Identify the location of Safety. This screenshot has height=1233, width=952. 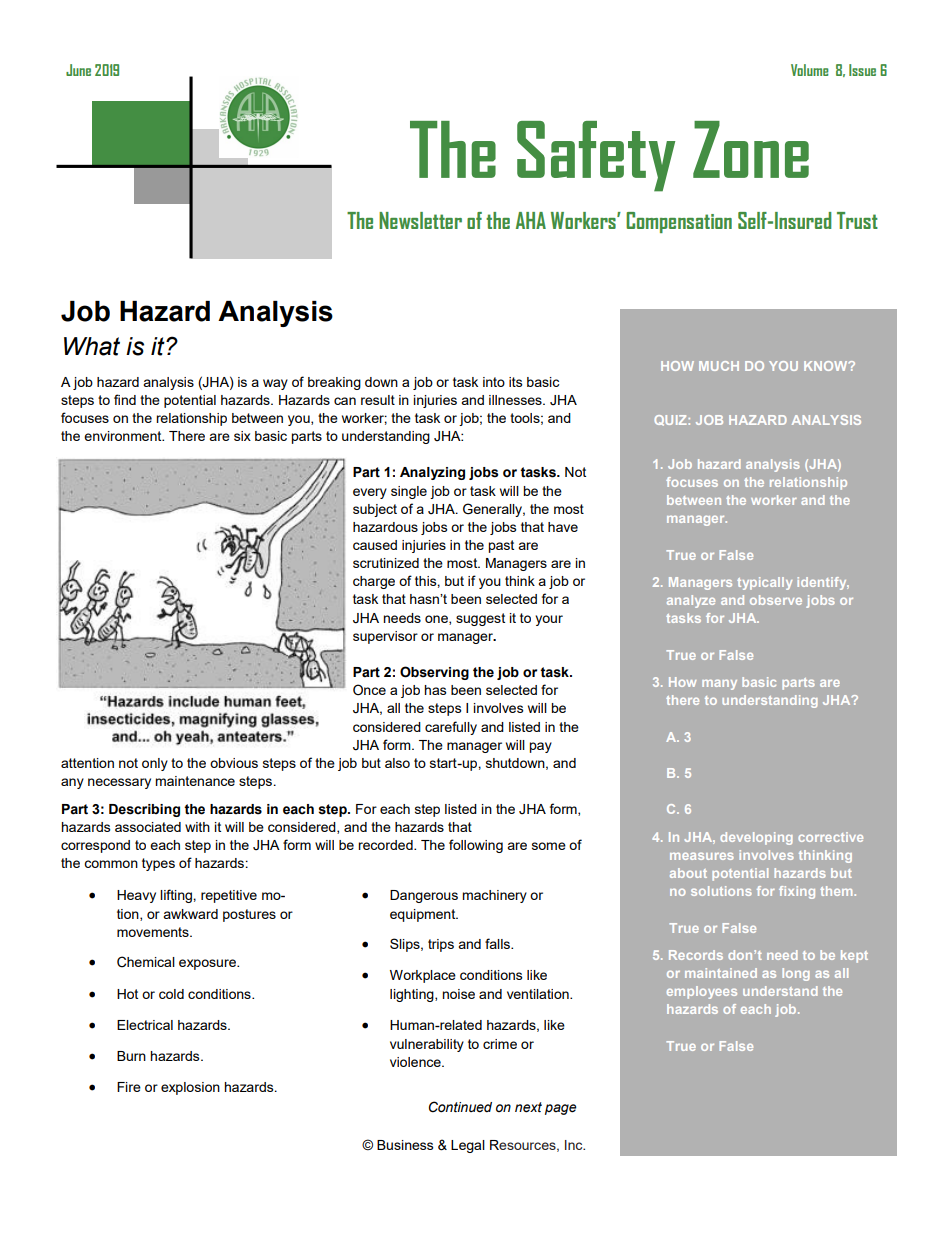
(596, 156).
